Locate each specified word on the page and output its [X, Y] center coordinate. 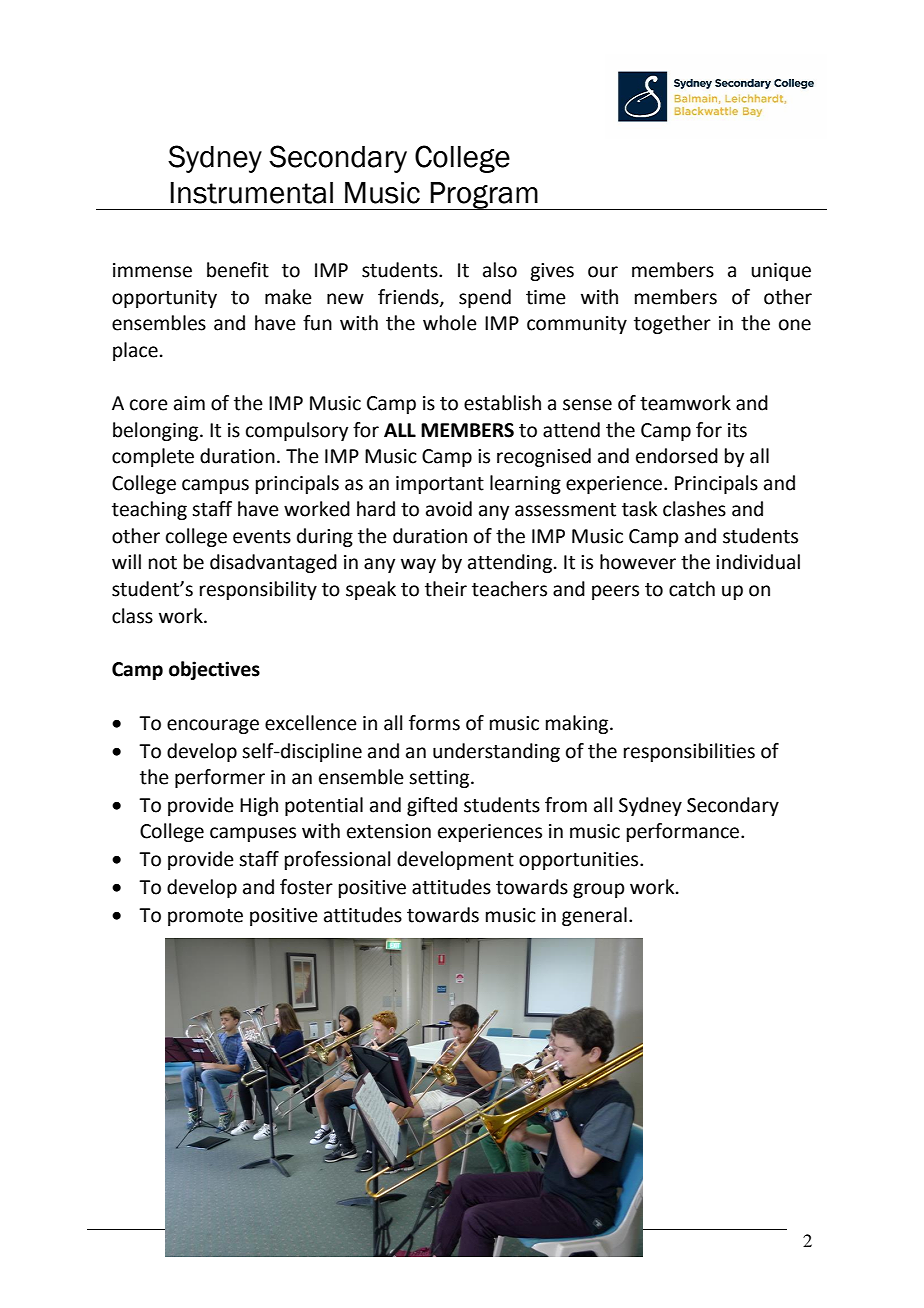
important [440, 485]
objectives [214, 670]
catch [692, 589]
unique [781, 272]
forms [434, 723]
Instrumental [251, 193]
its [737, 430]
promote [205, 917]
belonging [157, 431]
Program [484, 196]
